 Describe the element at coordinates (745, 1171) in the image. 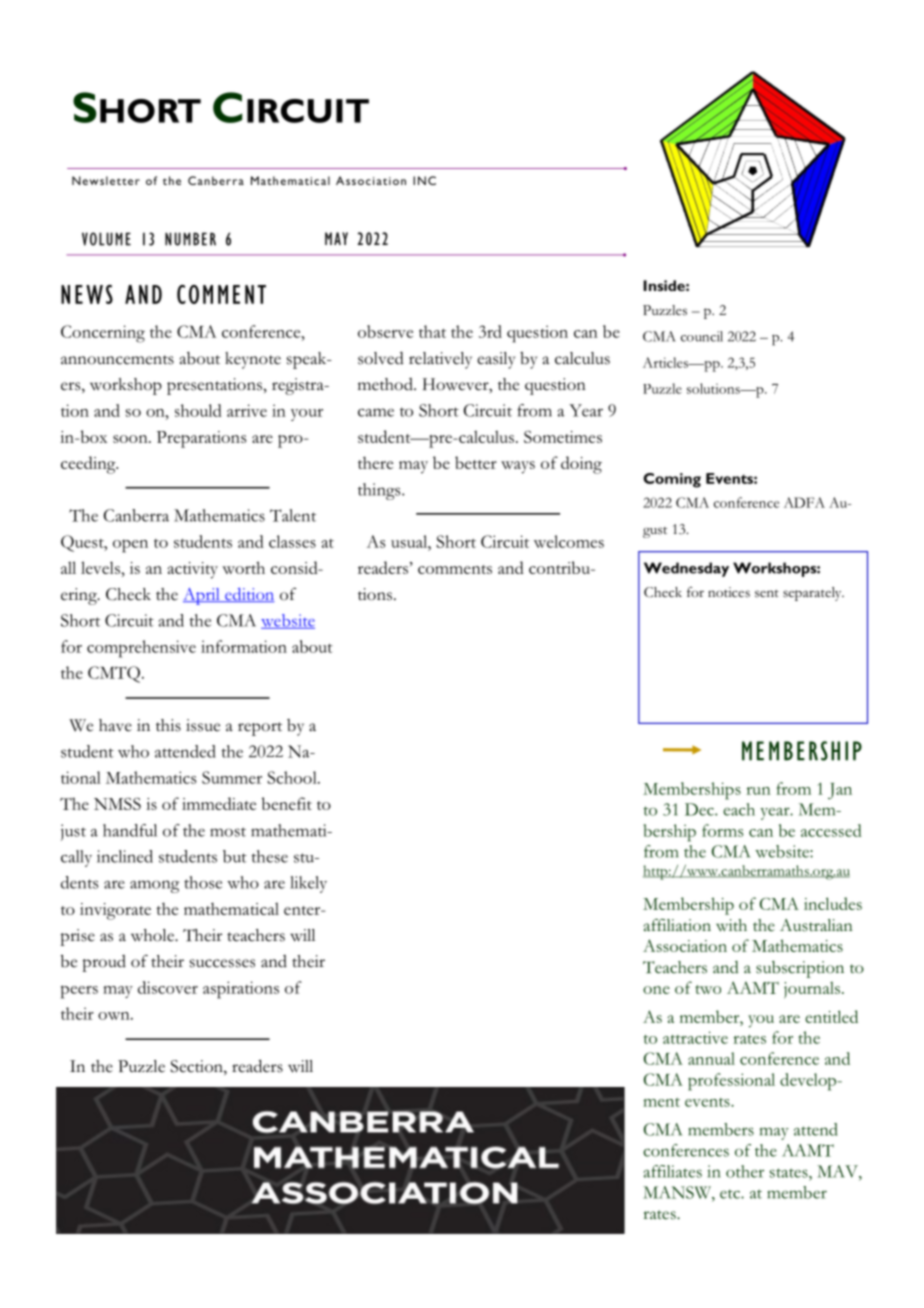

I see `other` at that location.
